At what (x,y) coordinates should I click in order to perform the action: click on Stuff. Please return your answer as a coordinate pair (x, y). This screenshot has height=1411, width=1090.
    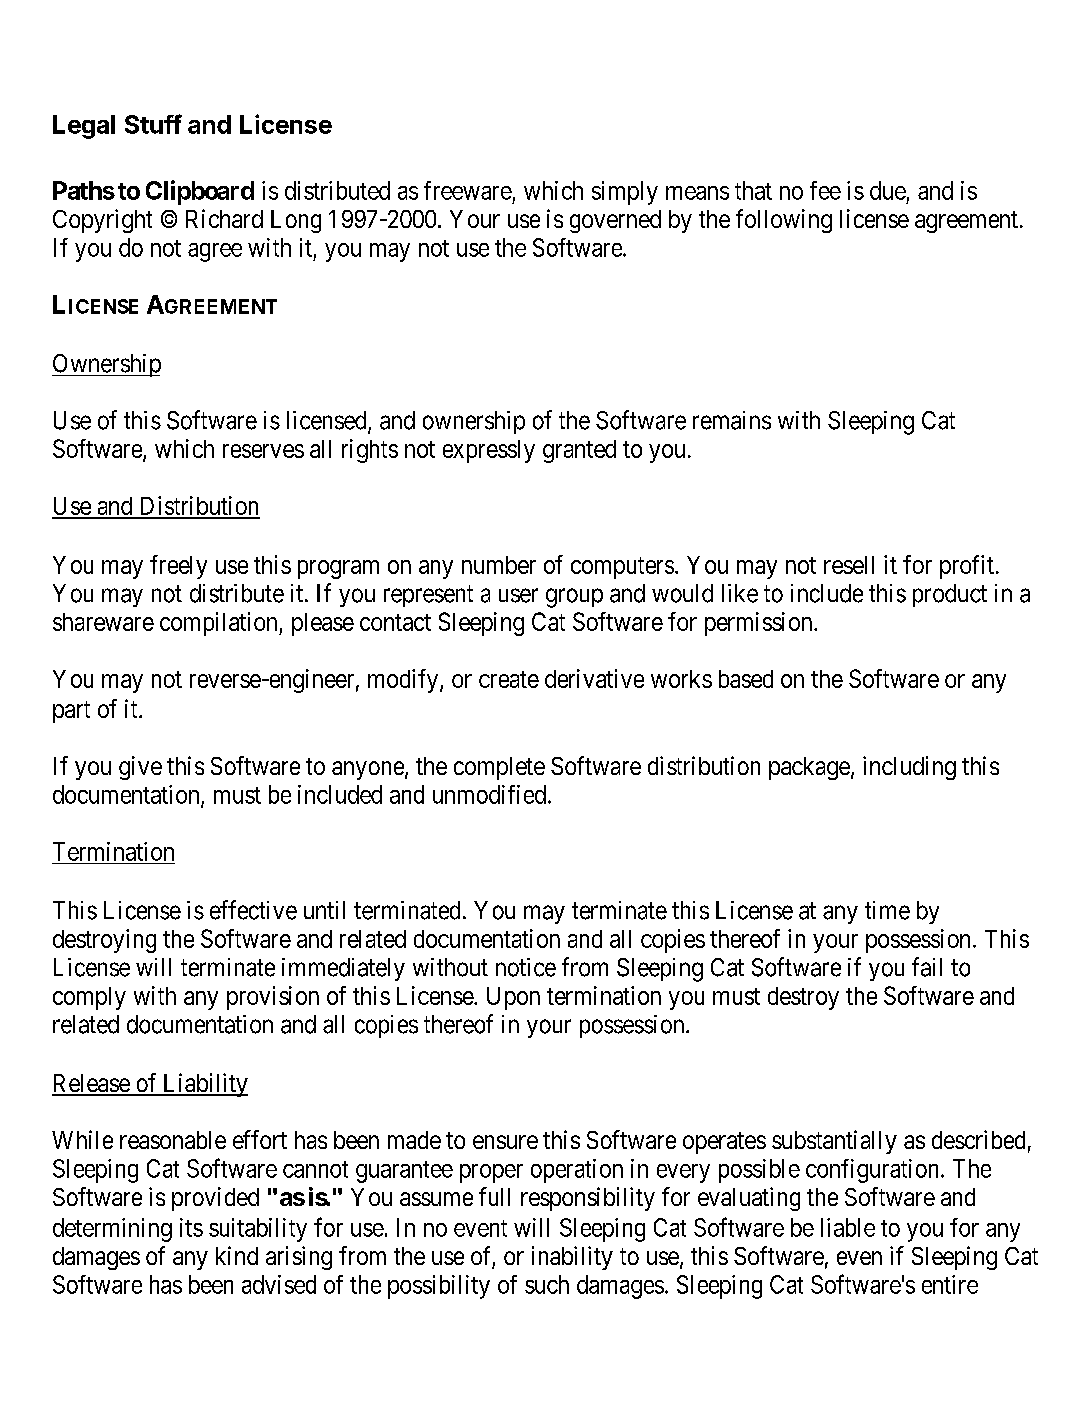
    Looking at the image, I should click on (153, 124).
